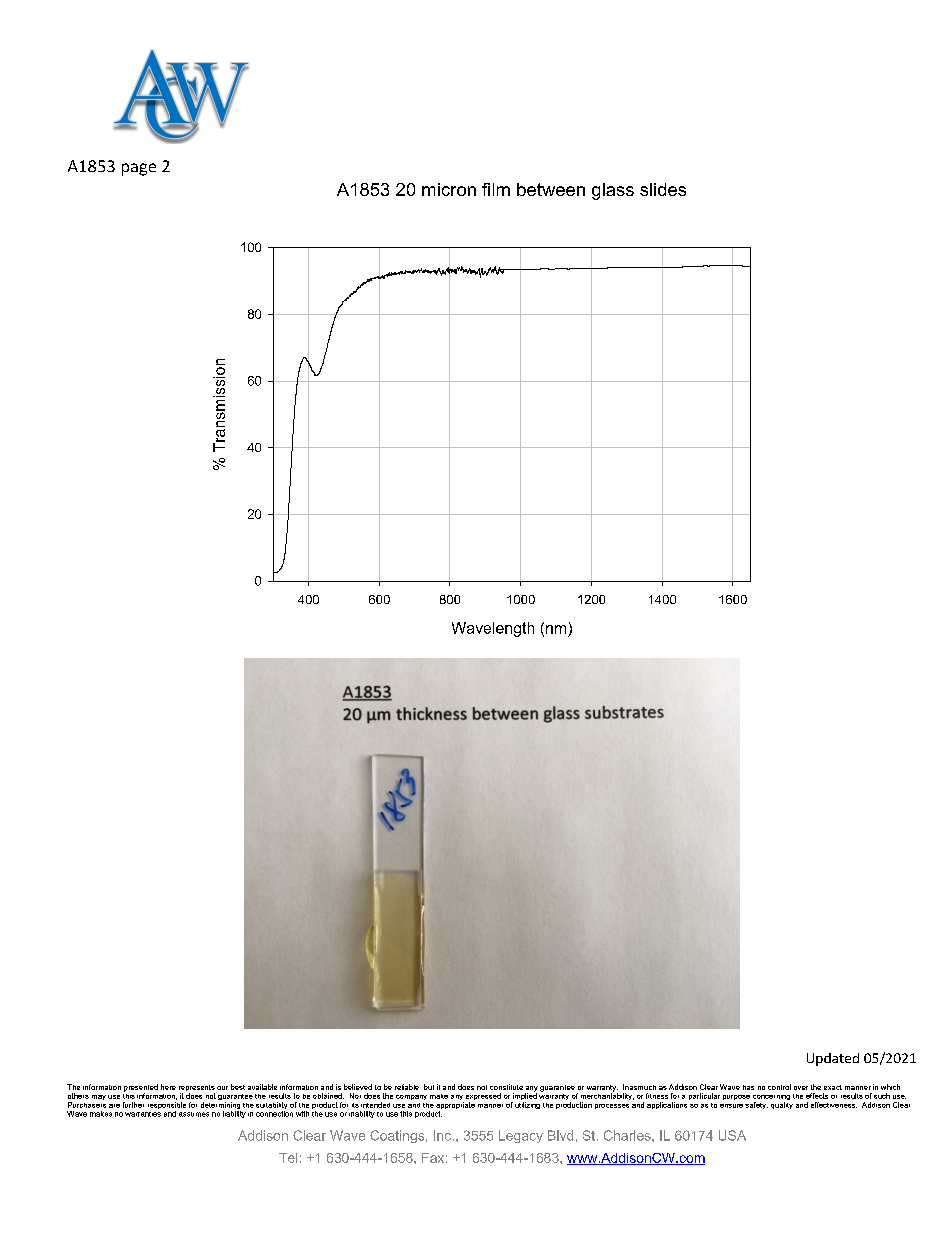 Image resolution: width=952 pixels, height=1233 pixels. I want to click on film, so click(496, 189).
